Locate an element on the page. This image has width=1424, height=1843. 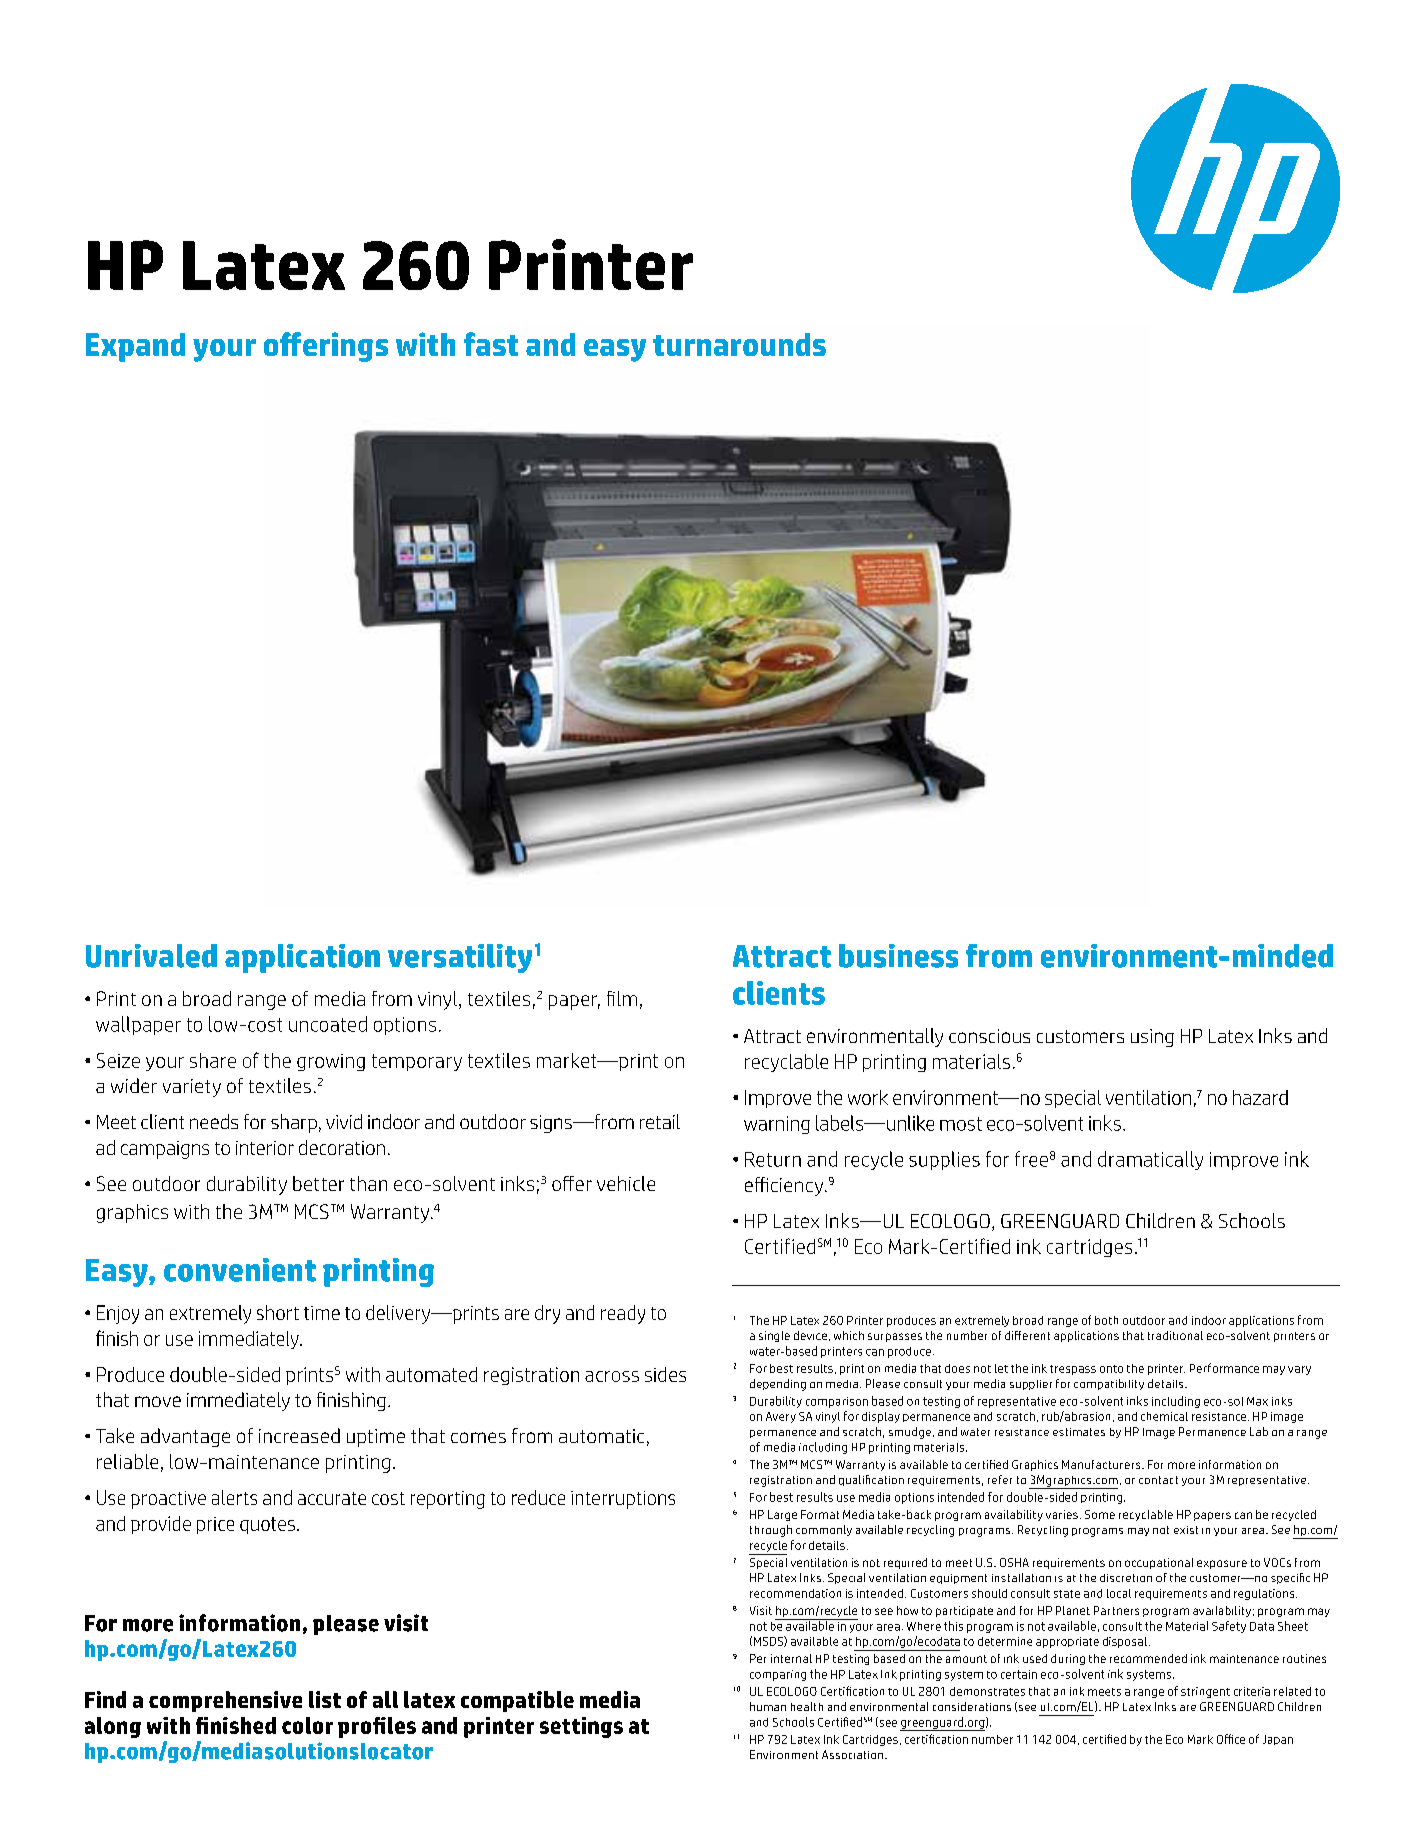
Expand is located at coordinates (135, 347).
